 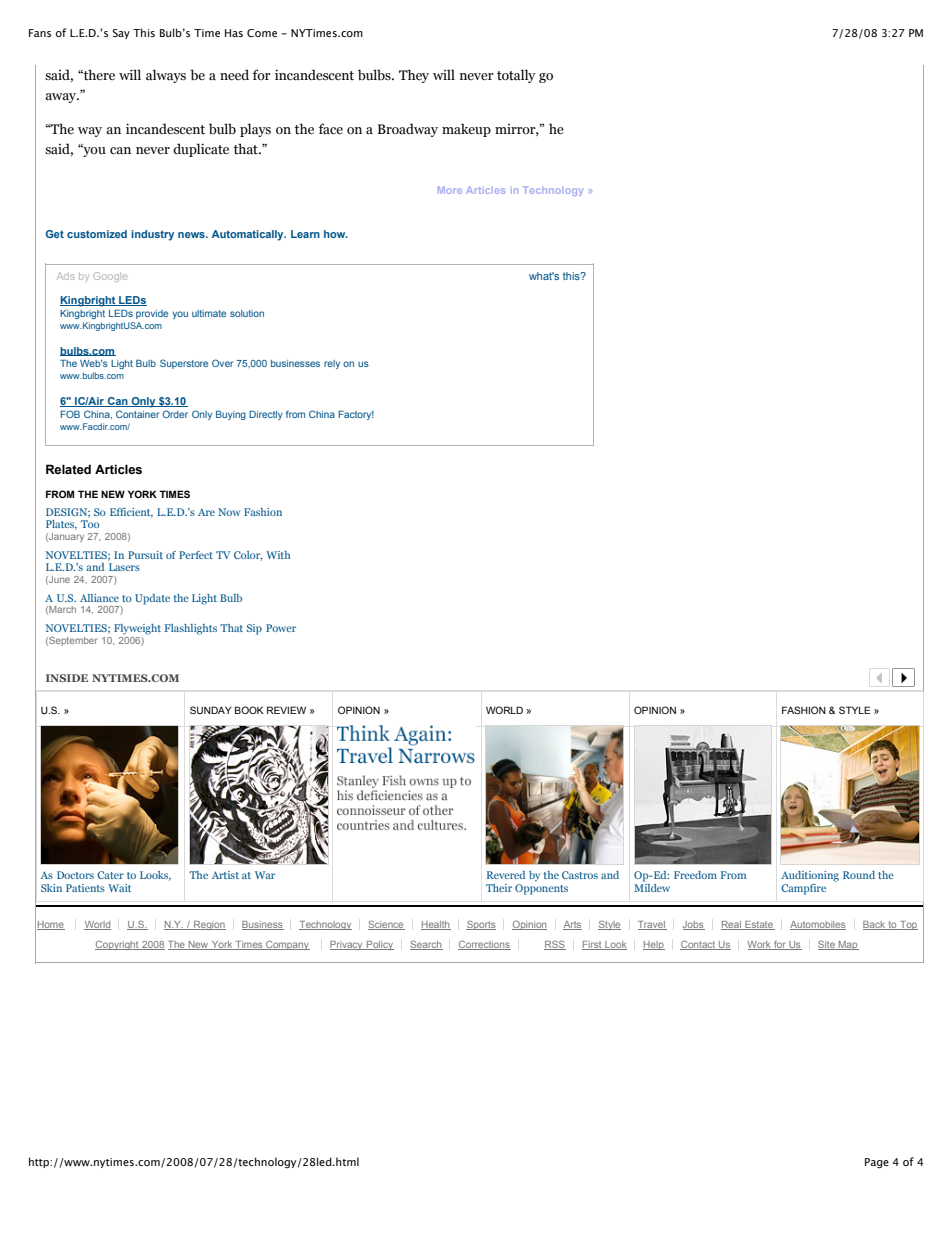 What do you see at coordinates (166, 76) in the image?
I see `always` at bounding box center [166, 76].
